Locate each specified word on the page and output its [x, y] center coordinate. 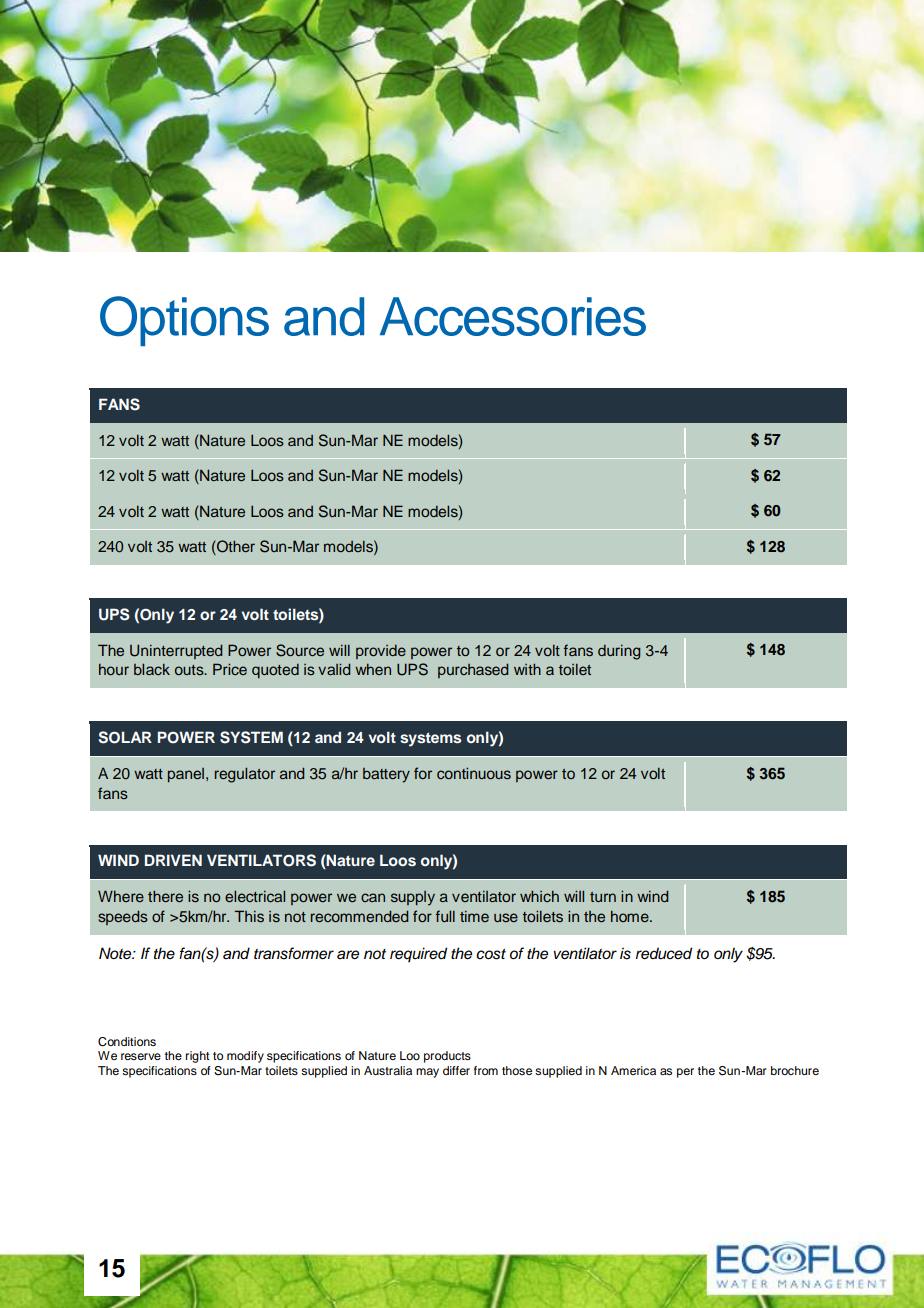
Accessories [513, 316]
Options [184, 321]
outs [190, 670]
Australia [388, 1070]
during [619, 652]
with [527, 669]
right [198, 1057]
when [373, 669]
